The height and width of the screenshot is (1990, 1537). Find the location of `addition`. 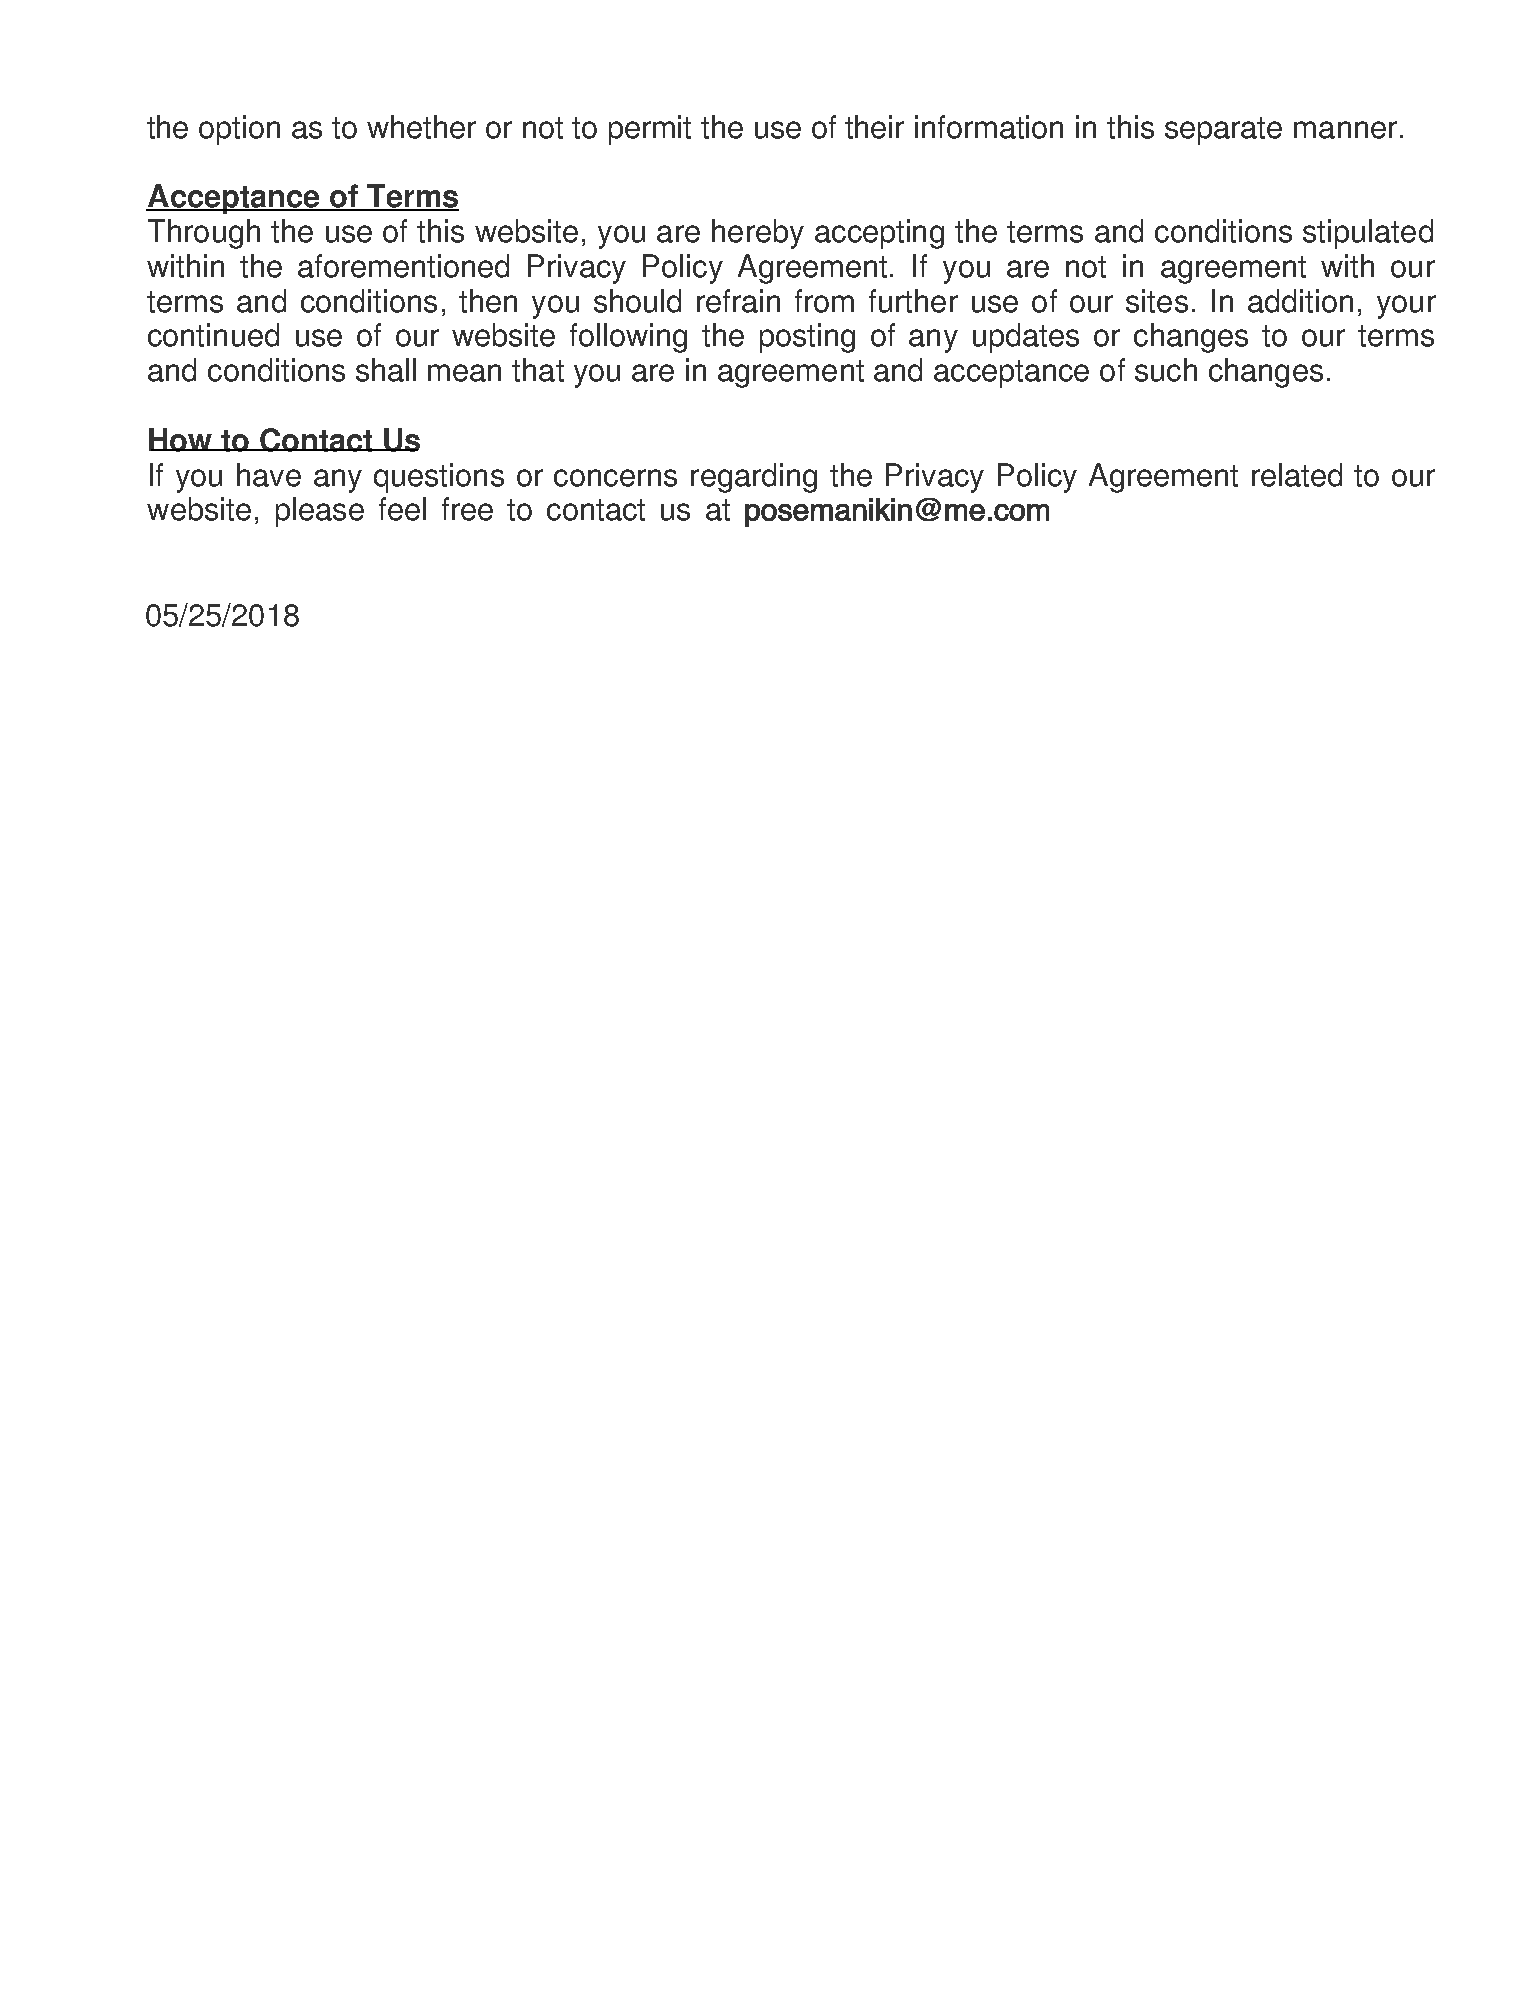

addition is located at coordinates (1300, 301).
